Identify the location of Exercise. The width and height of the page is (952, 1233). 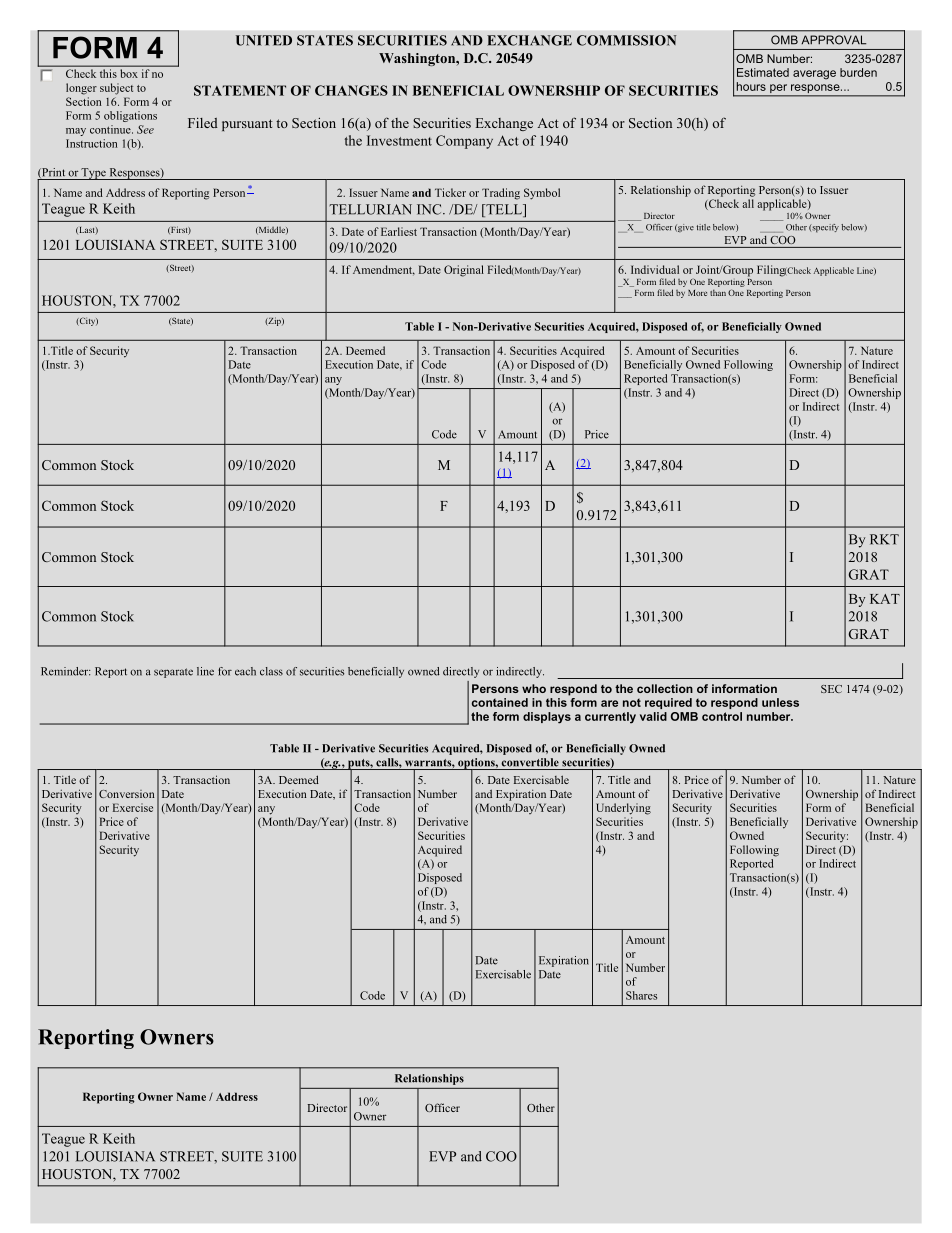
(133, 807).
